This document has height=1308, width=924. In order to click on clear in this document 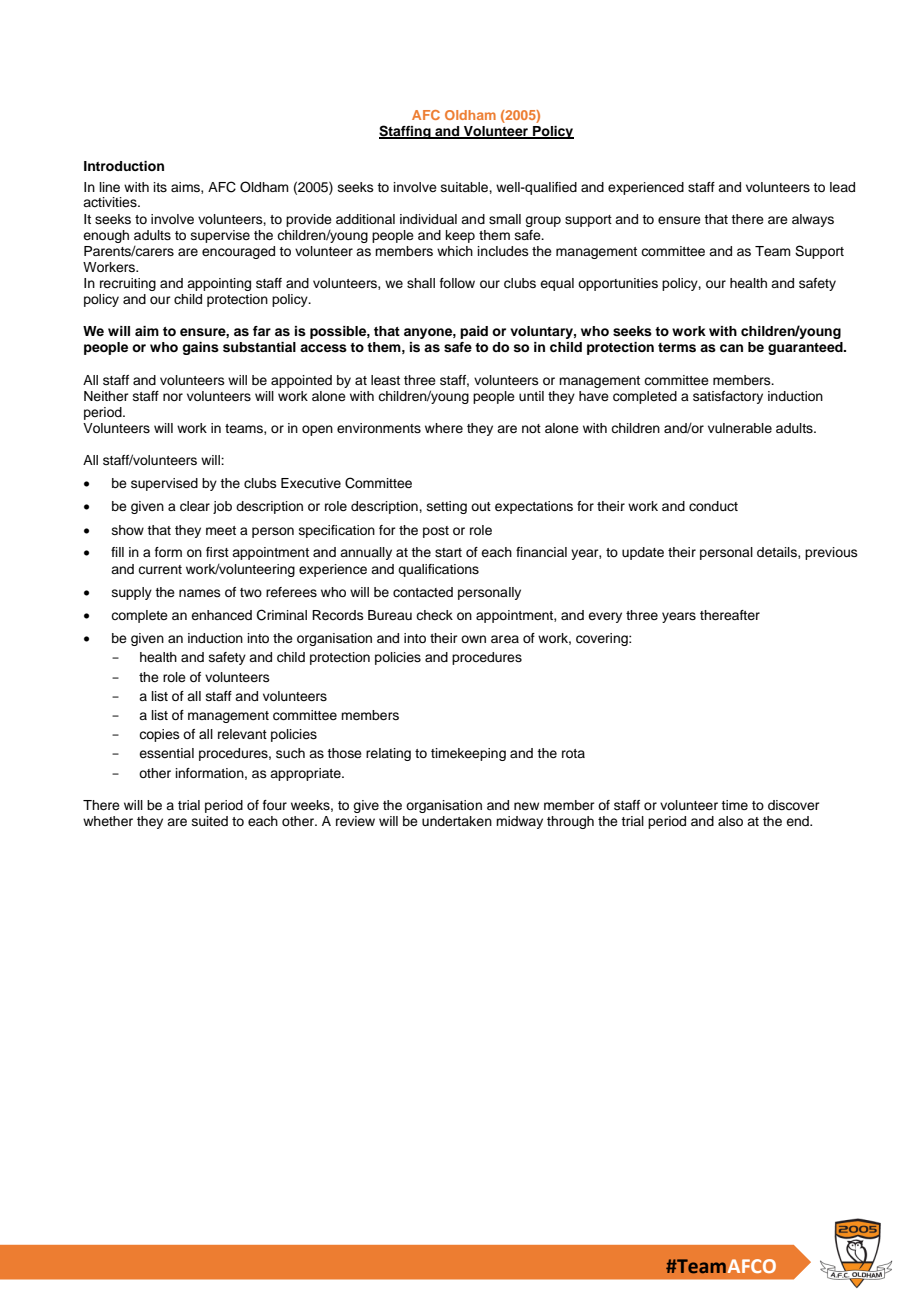, I will do `click(195, 506)`.
